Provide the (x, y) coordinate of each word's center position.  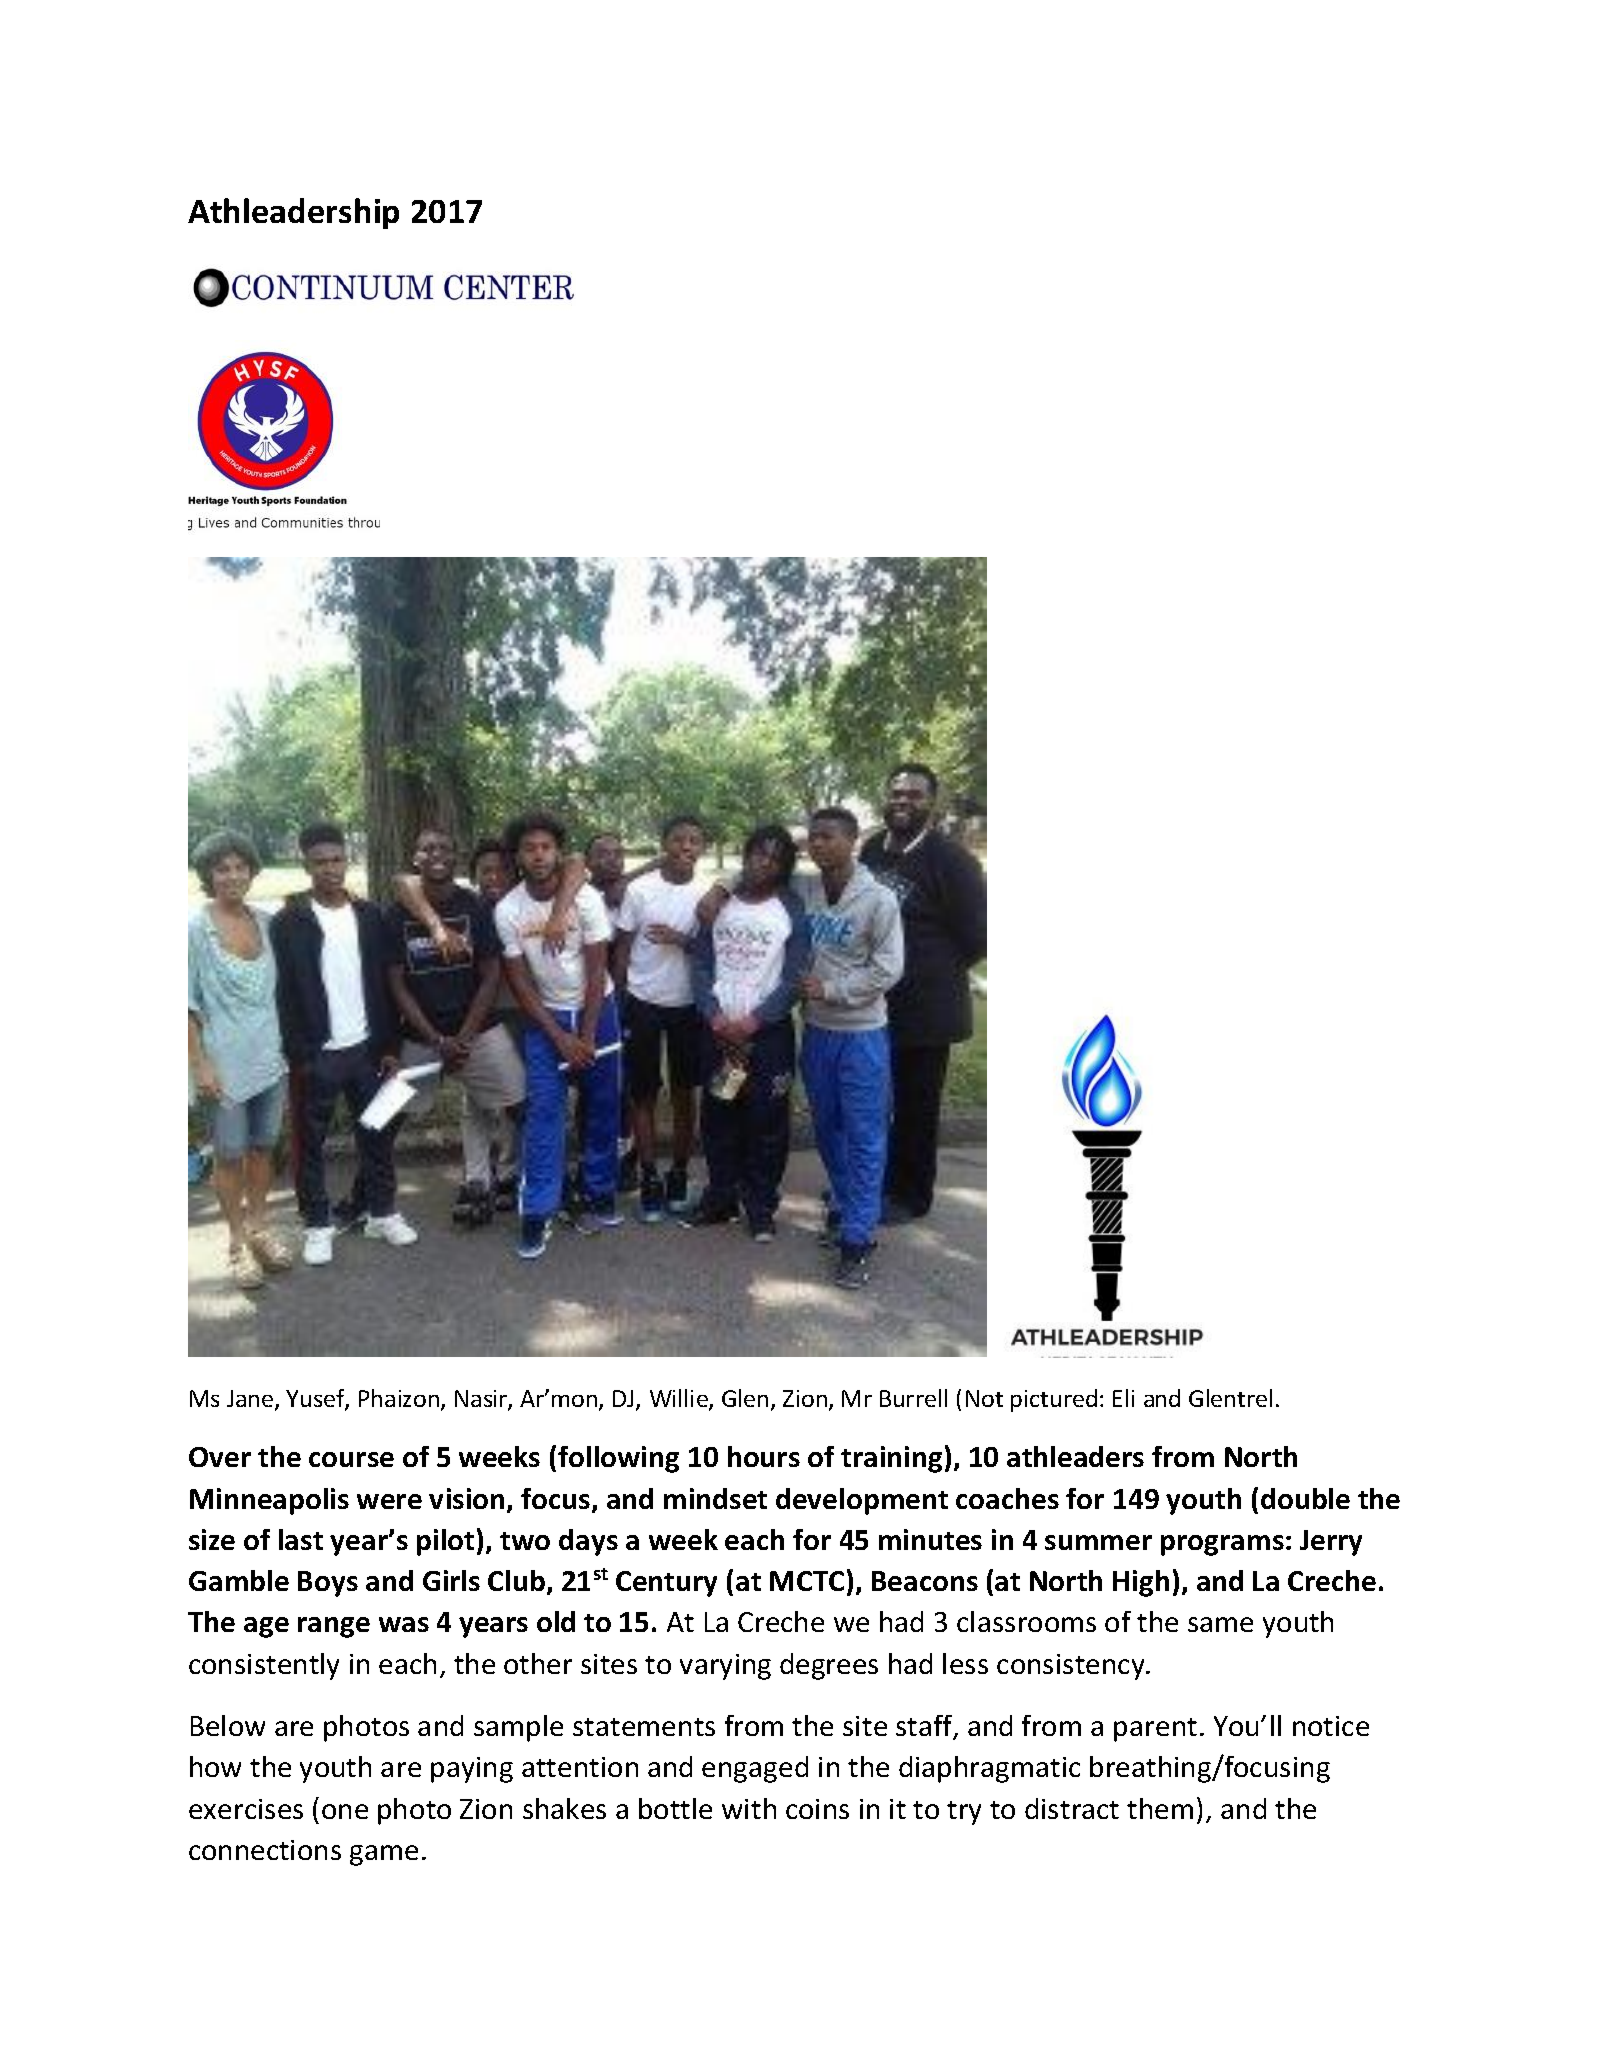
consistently (264, 1666)
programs (1222, 1545)
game (384, 1855)
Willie (680, 1399)
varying (725, 1667)
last (301, 1539)
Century (666, 1584)
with (749, 1808)
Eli (1123, 1398)
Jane (251, 1400)
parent (1155, 1730)
